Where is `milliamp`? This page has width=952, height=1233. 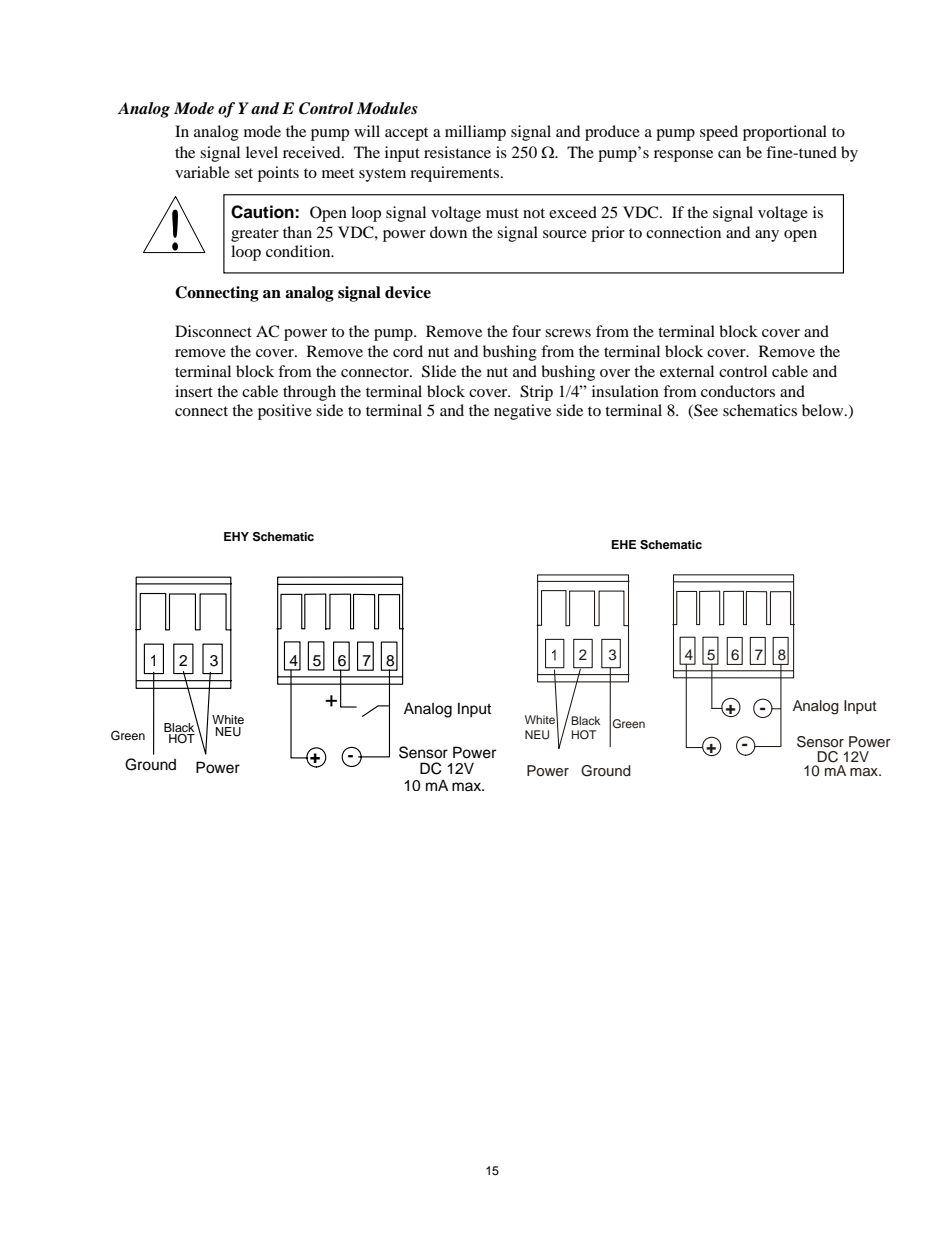
milliamp is located at coordinates (475, 133).
